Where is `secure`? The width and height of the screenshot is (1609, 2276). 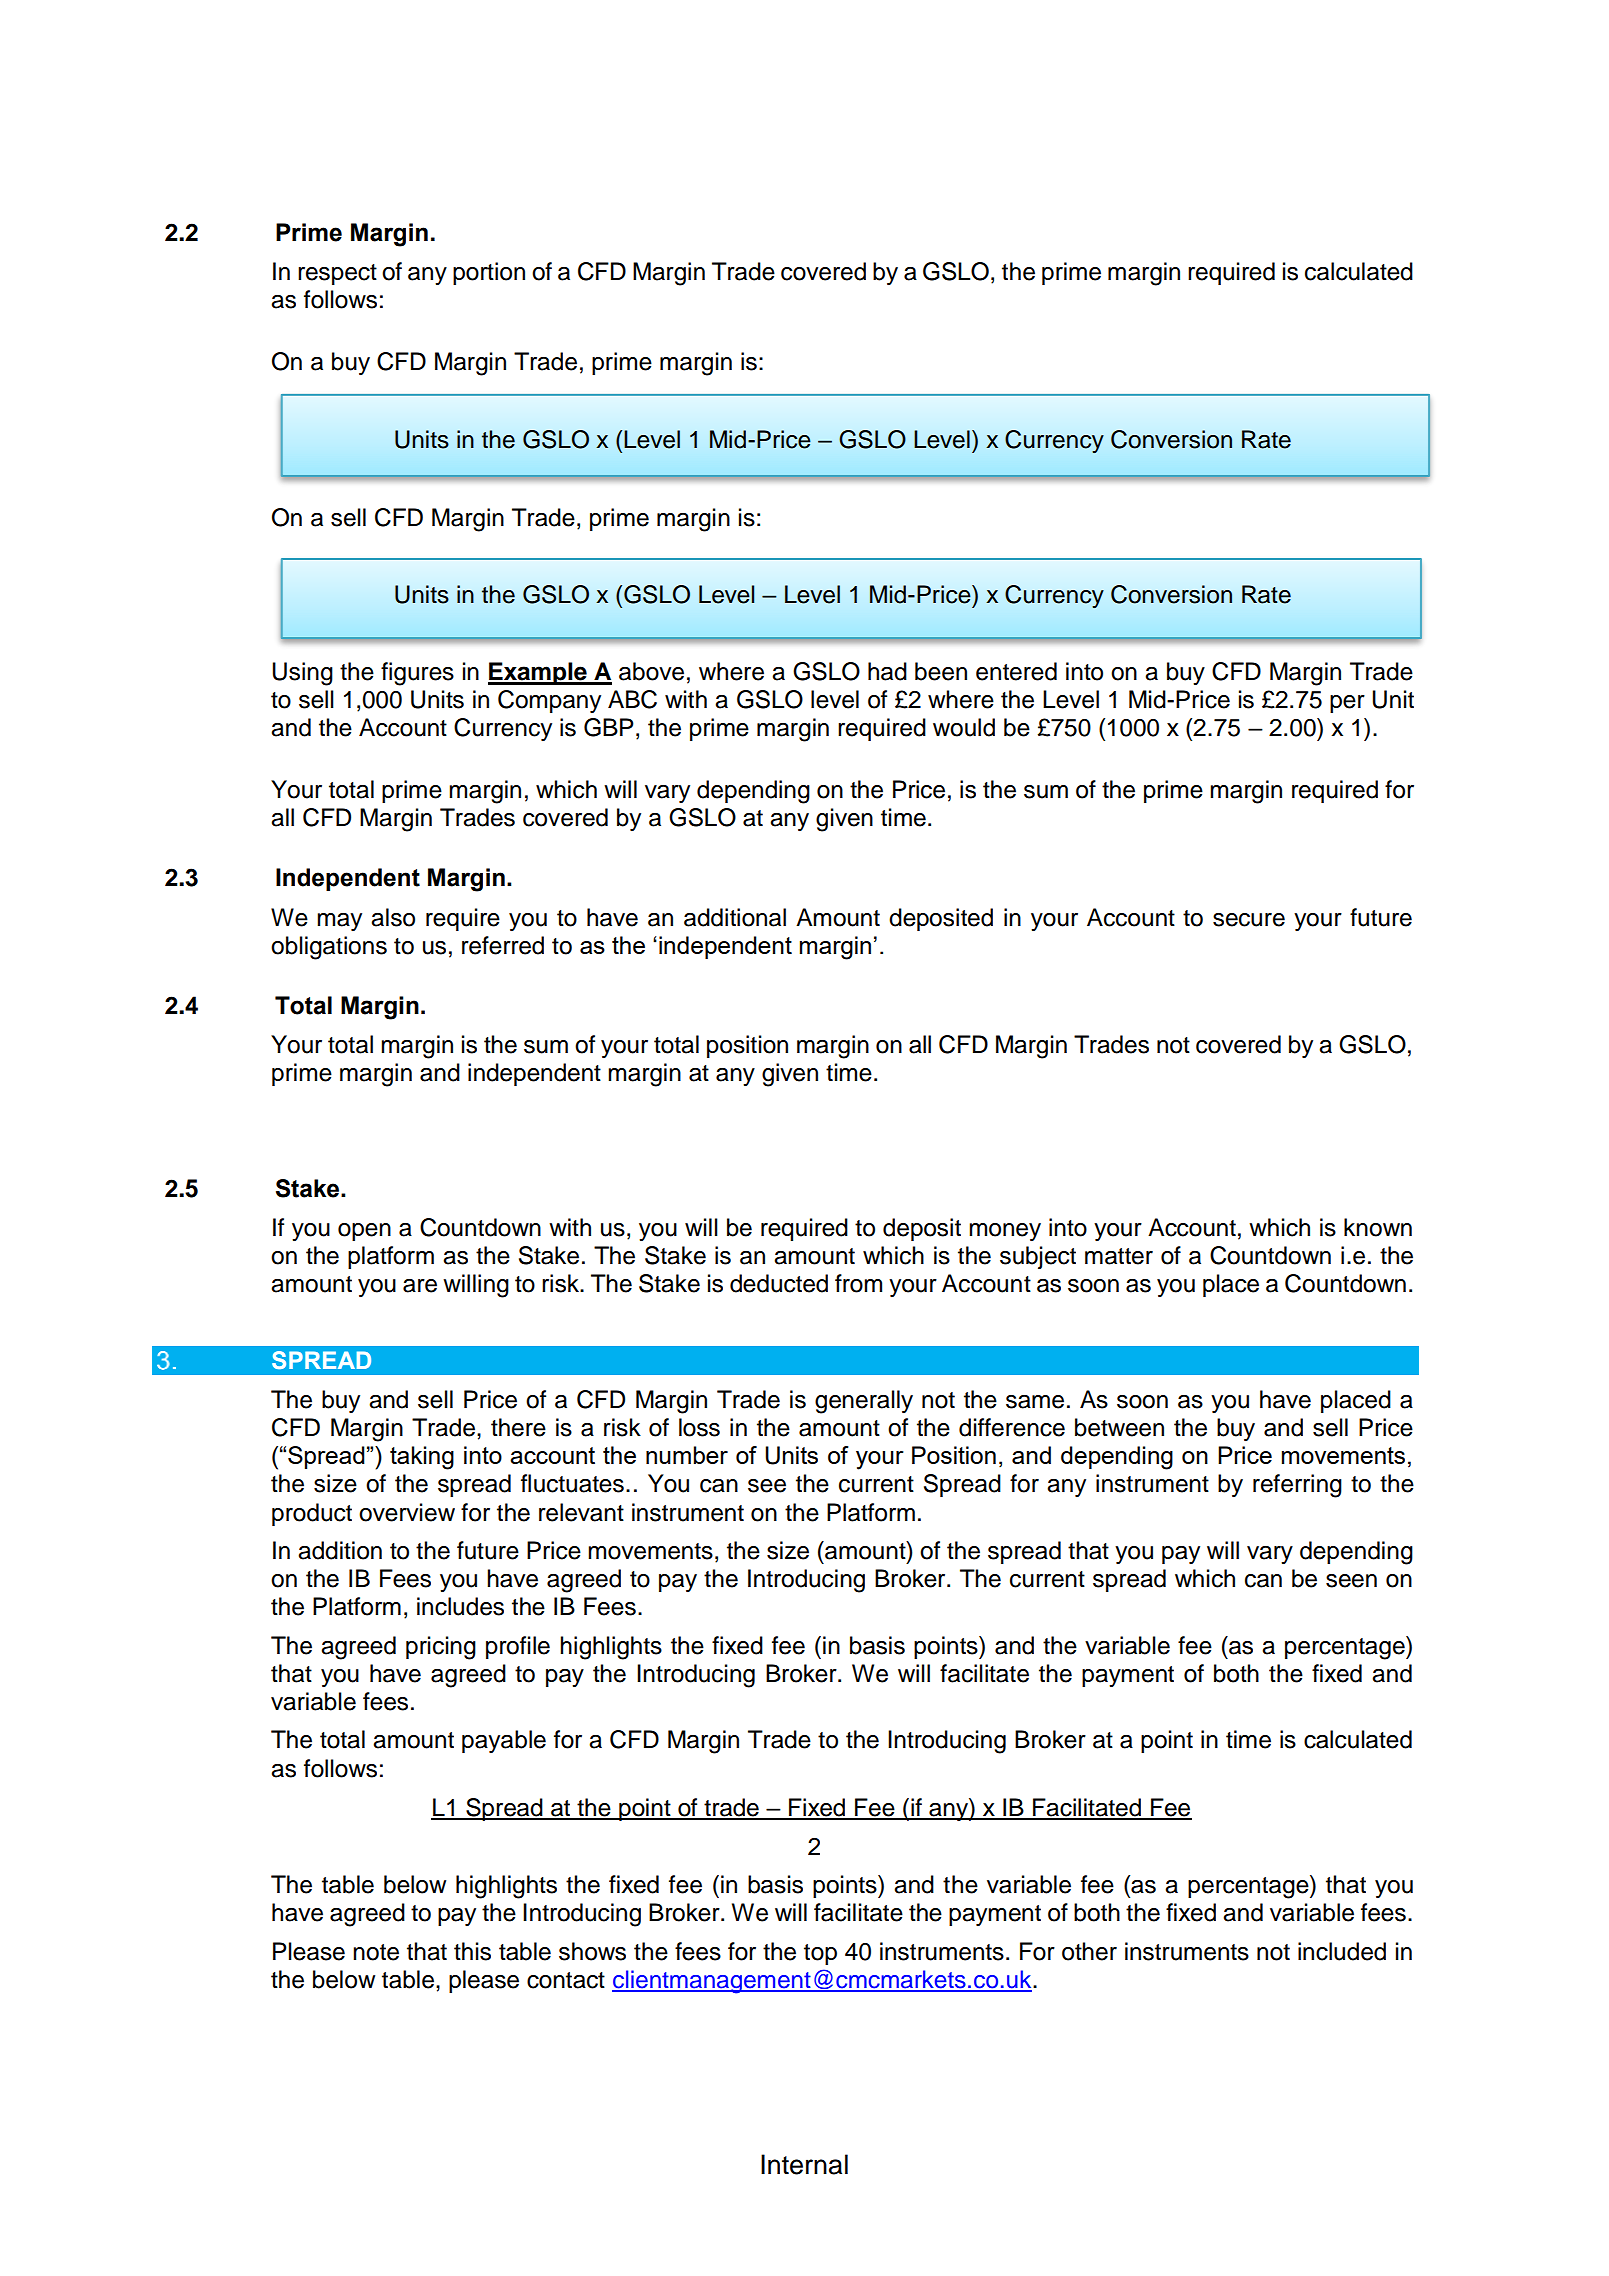
secure is located at coordinates (1249, 920).
